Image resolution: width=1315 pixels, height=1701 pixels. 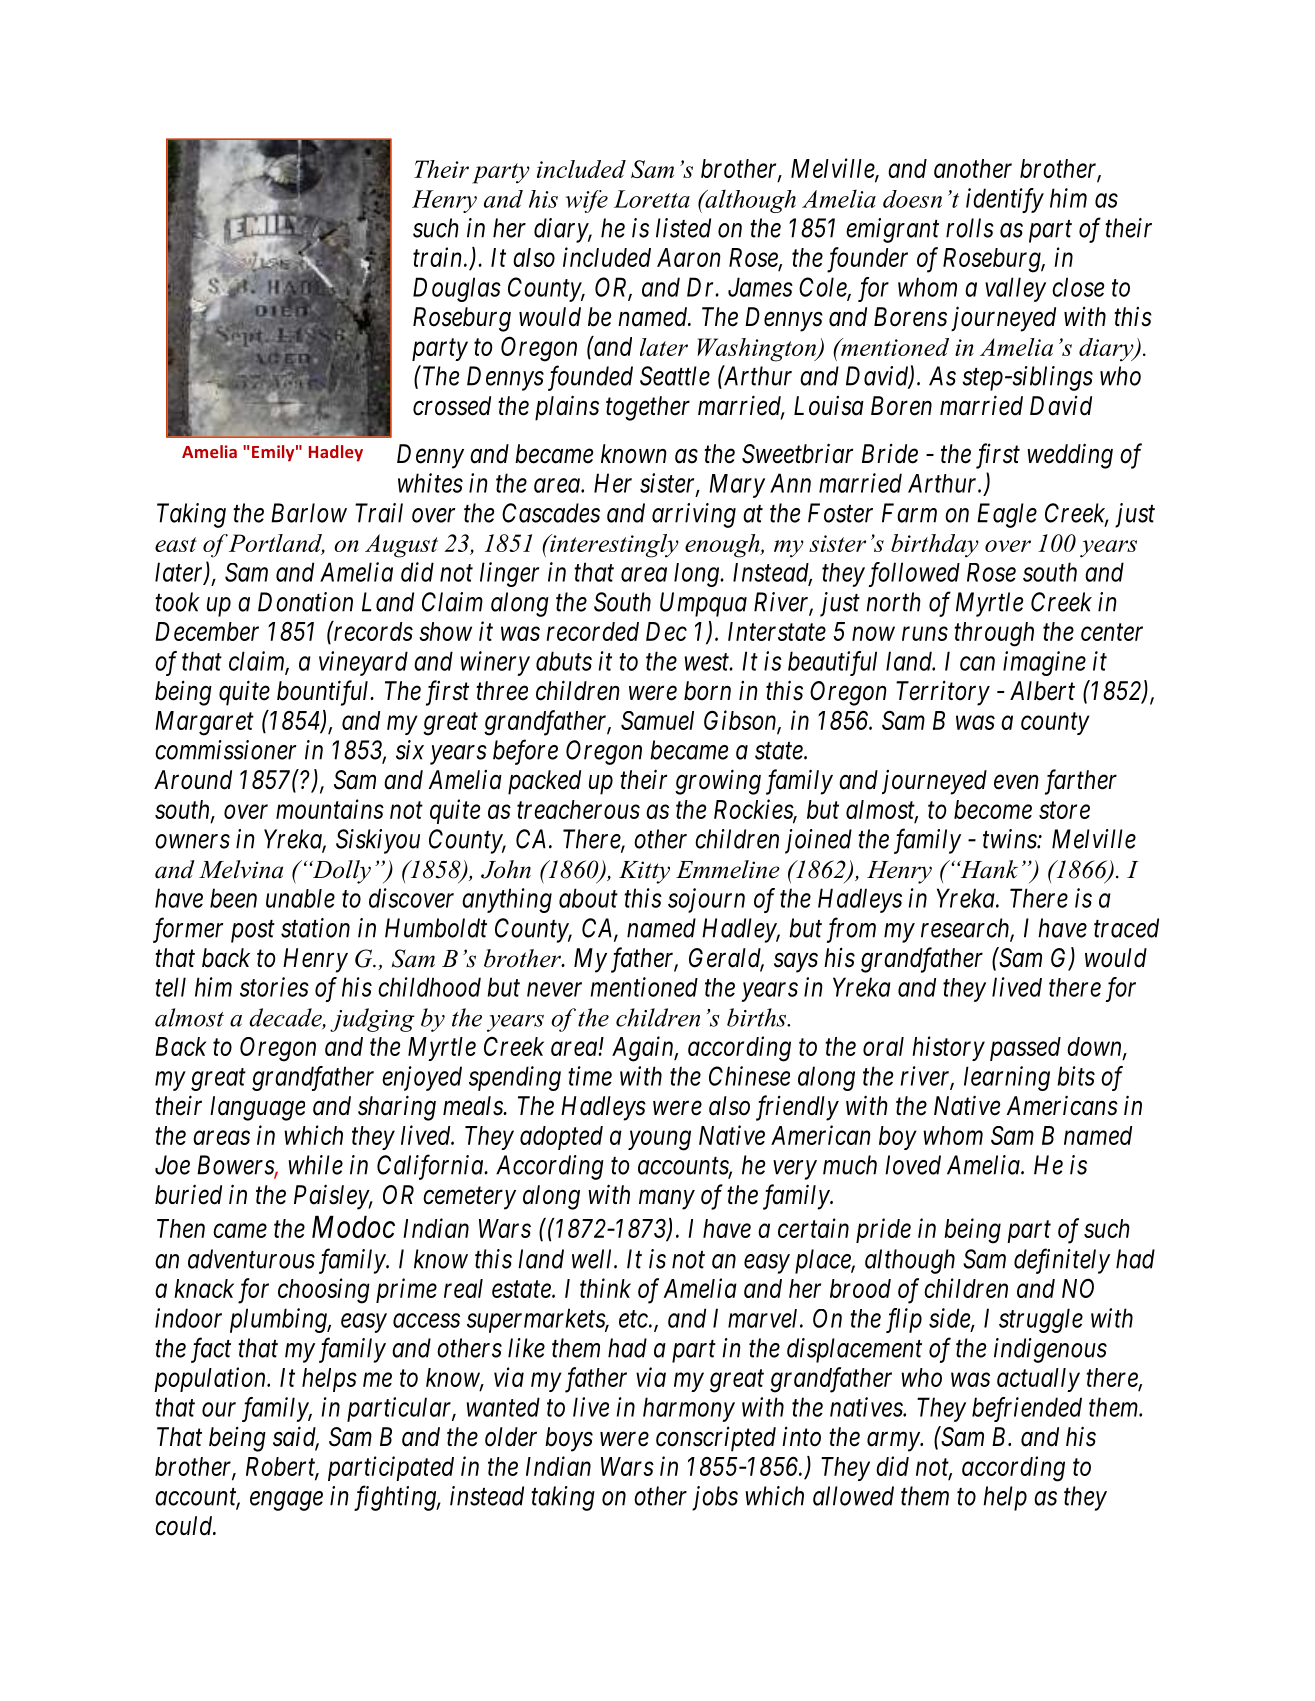 What do you see at coordinates (644, 872) in the screenshot?
I see `Kitty` at bounding box center [644, 872].
